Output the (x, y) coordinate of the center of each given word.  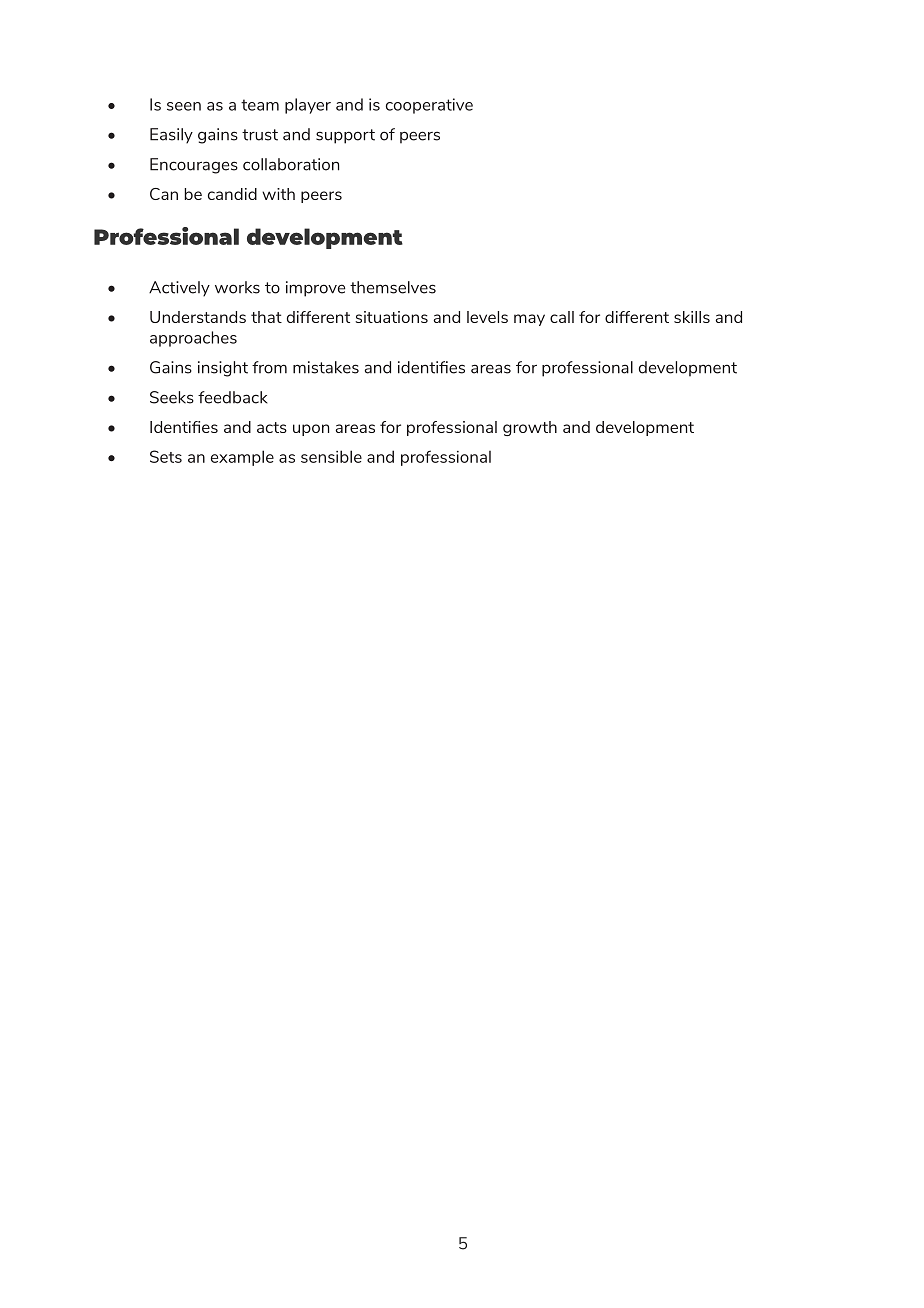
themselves (393, 287)
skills (692, 317)
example (242, 458)
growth (530, 428)
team (260, 105)
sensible (331, 456)
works (237, 287)
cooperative (429, 106)
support (345, 136)
